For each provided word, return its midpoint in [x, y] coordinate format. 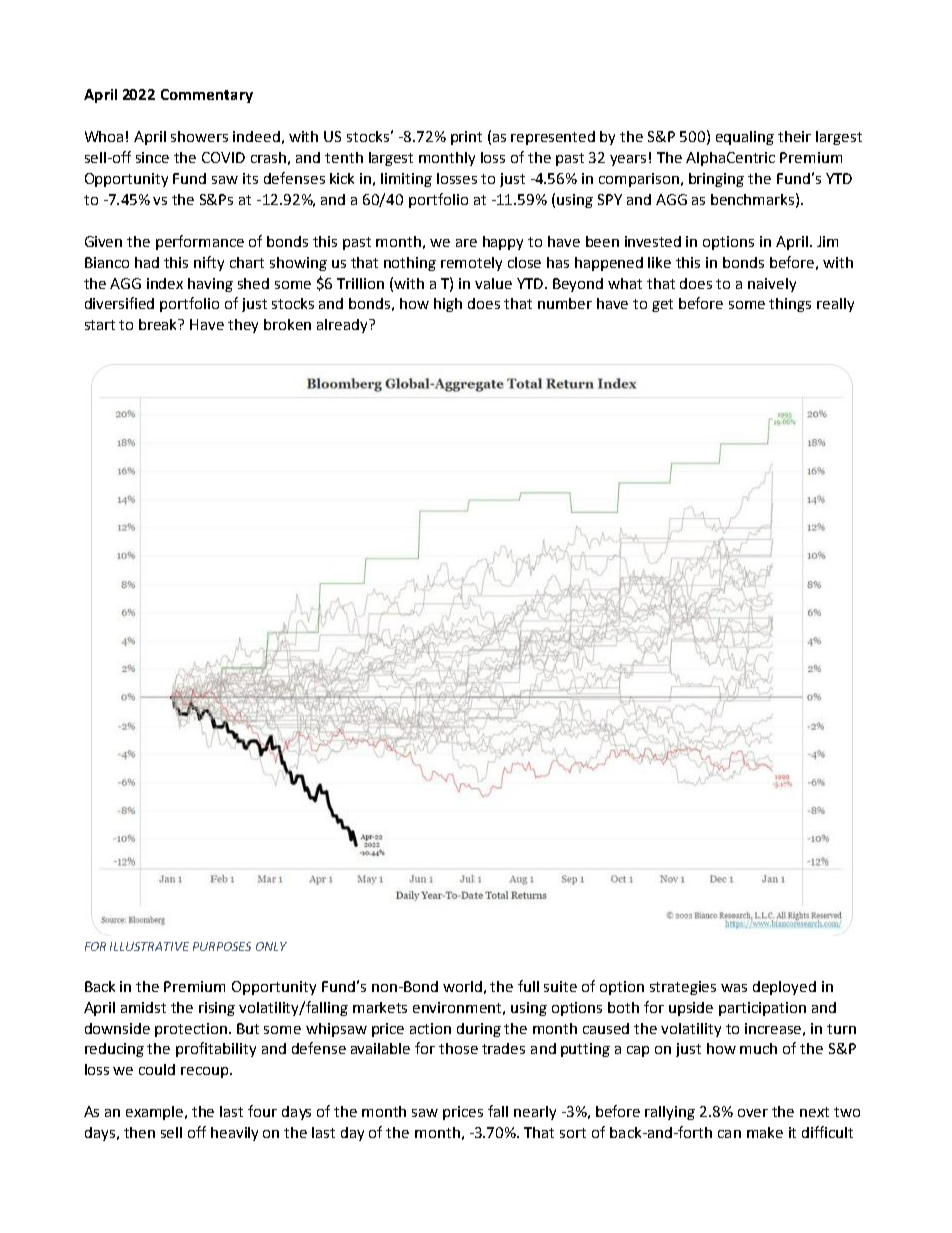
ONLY [271, 946]
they [243, 326]
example [156, 1113]
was [734, 988]
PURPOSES [222, 946]
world [462, 986]
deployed [784, 988]
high [448, 305]
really [835, 305]
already [344, 326]
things [790, 305]
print [466, 138]
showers [199, 136]
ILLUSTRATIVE [149, 946]
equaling [745, 138]
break [159, 324]
